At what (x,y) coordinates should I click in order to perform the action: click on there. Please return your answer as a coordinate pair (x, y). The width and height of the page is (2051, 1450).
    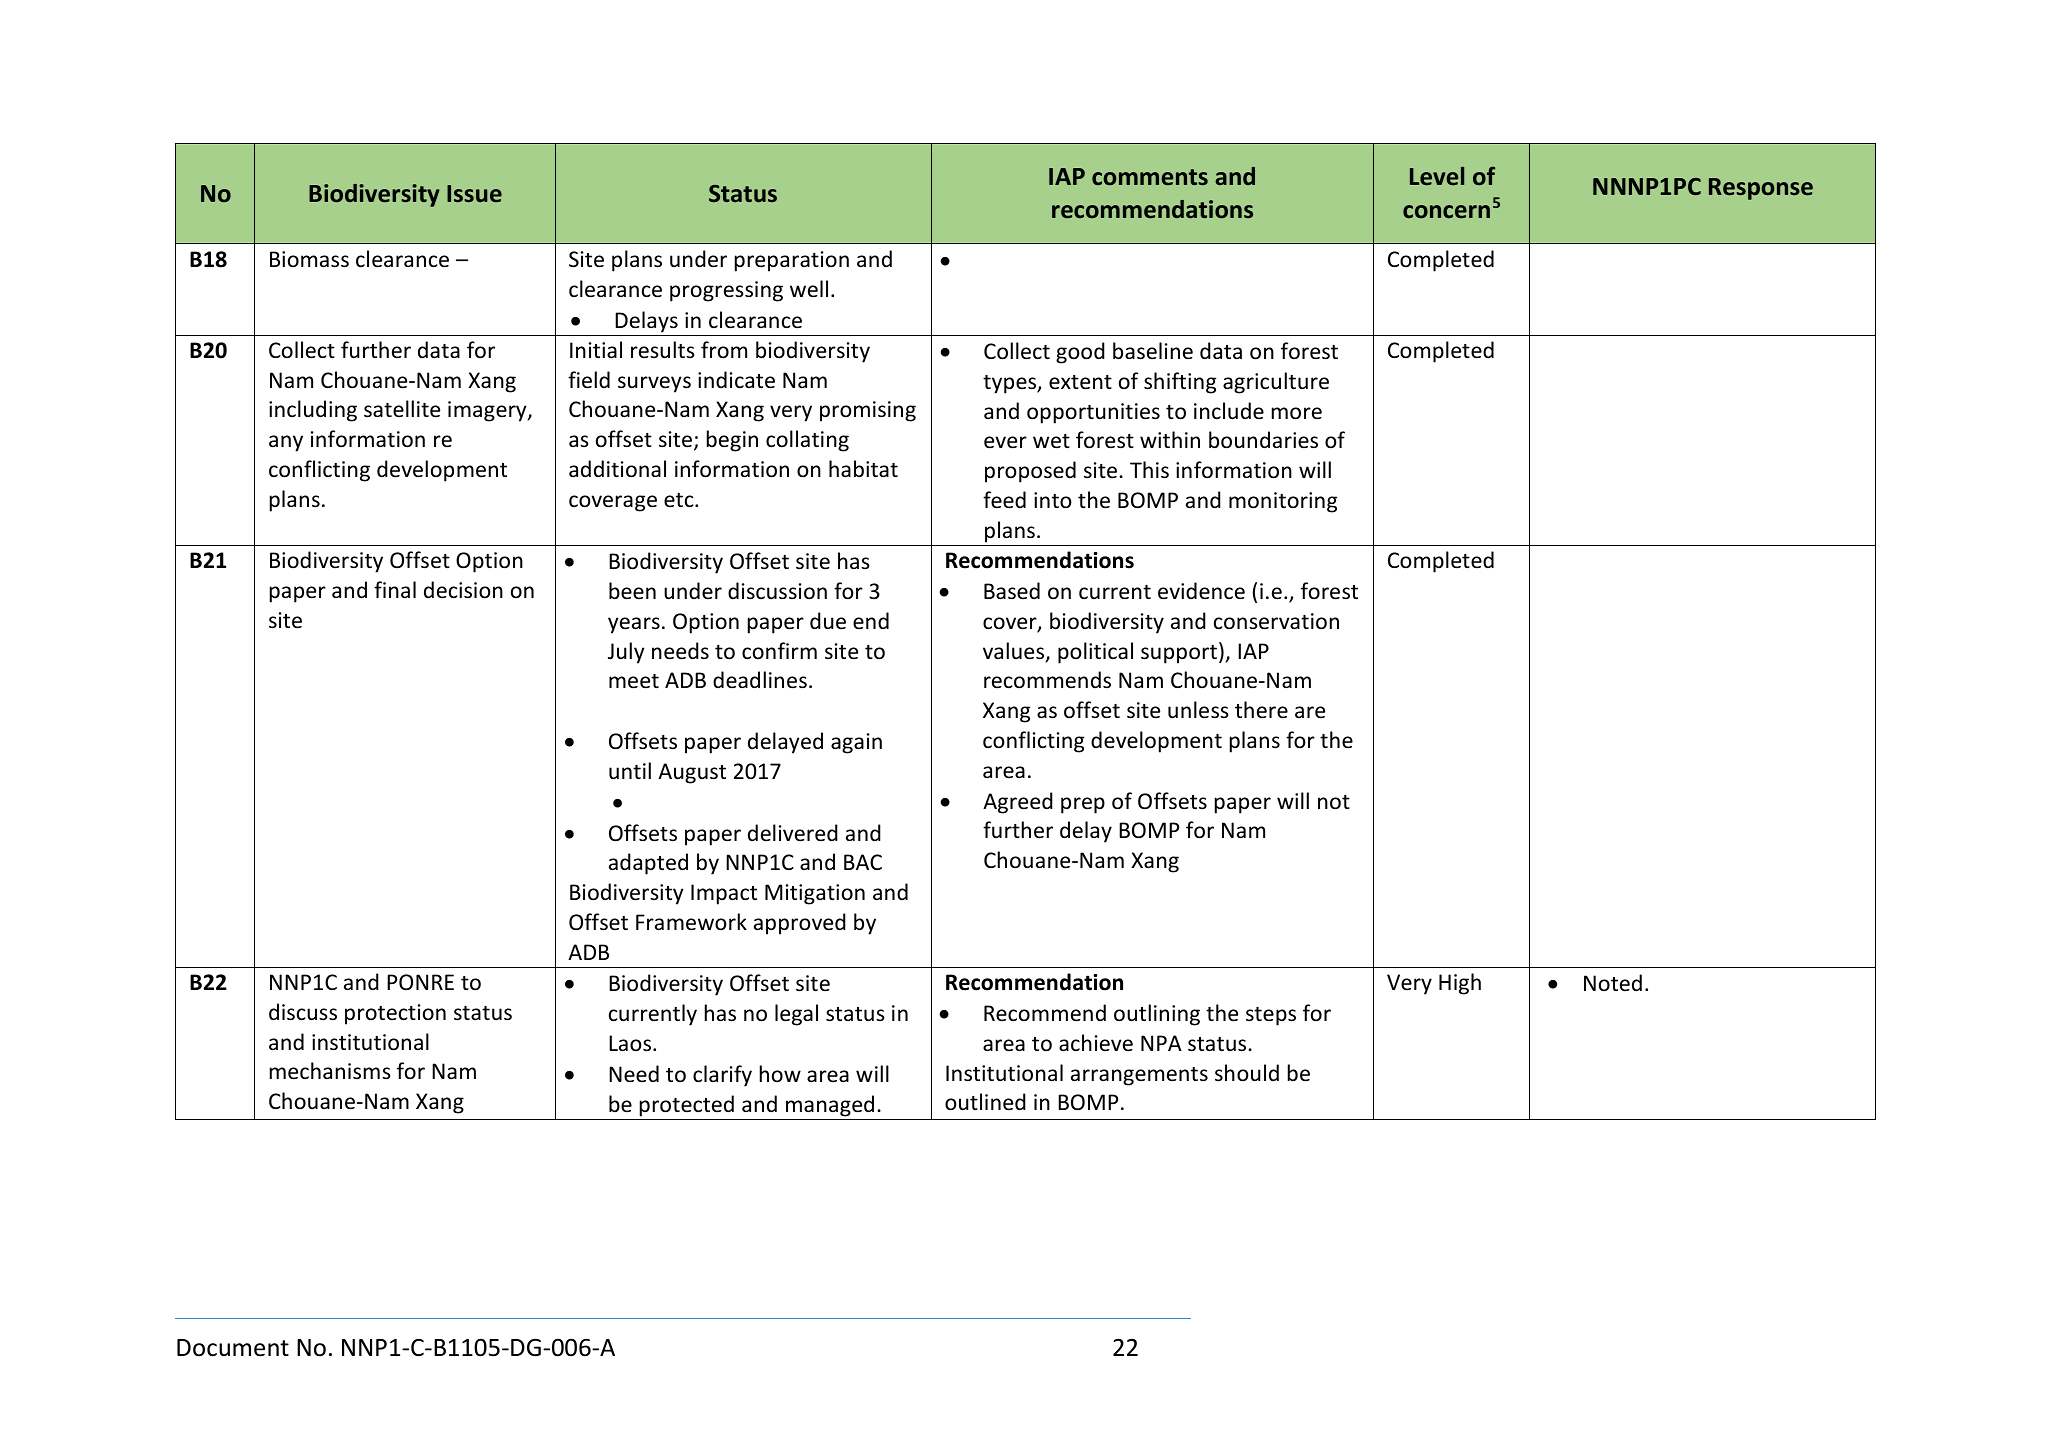
    Looking at the image, I should click on (1261, 710).
